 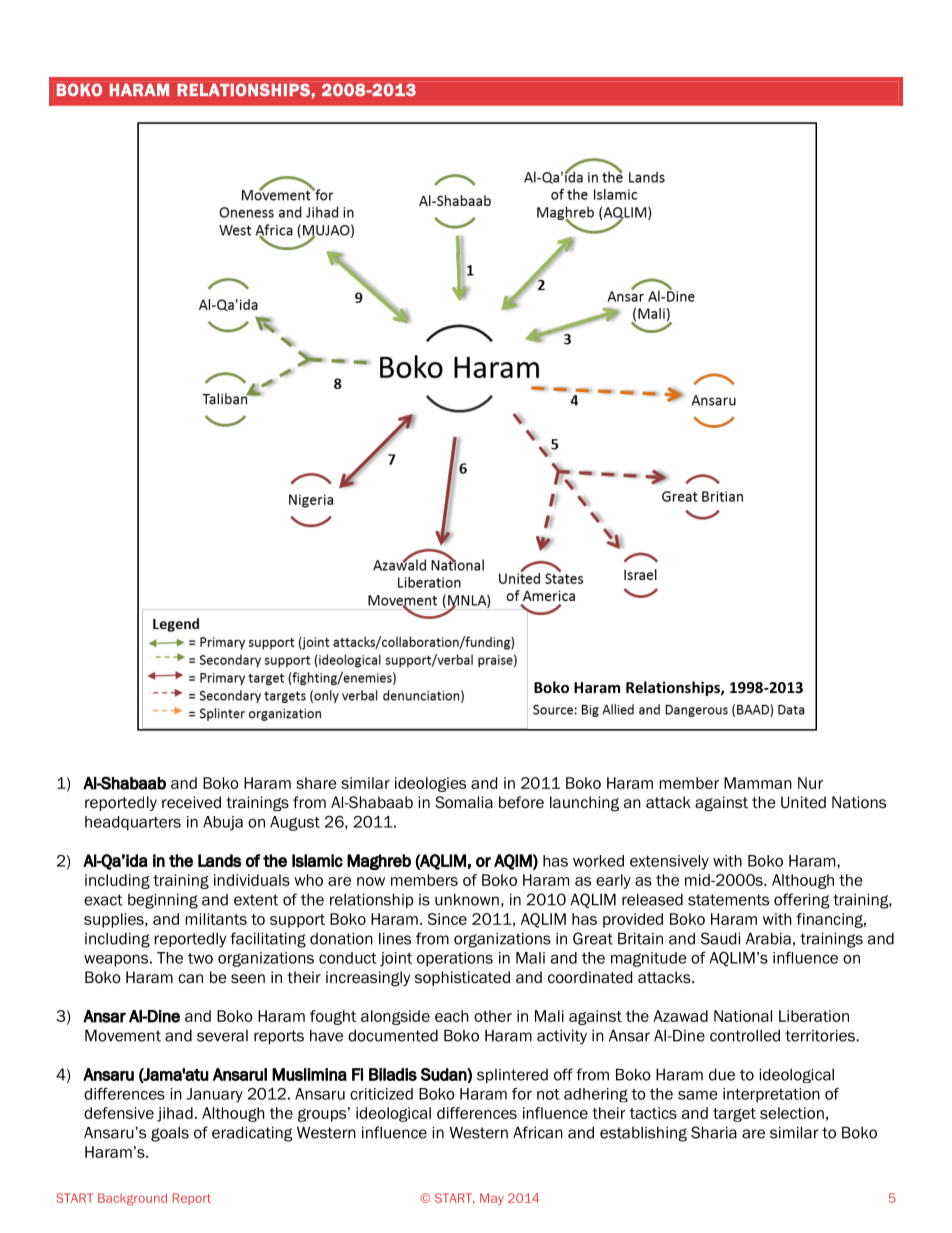 I want to click on operations, so click(x=455, y=959).
